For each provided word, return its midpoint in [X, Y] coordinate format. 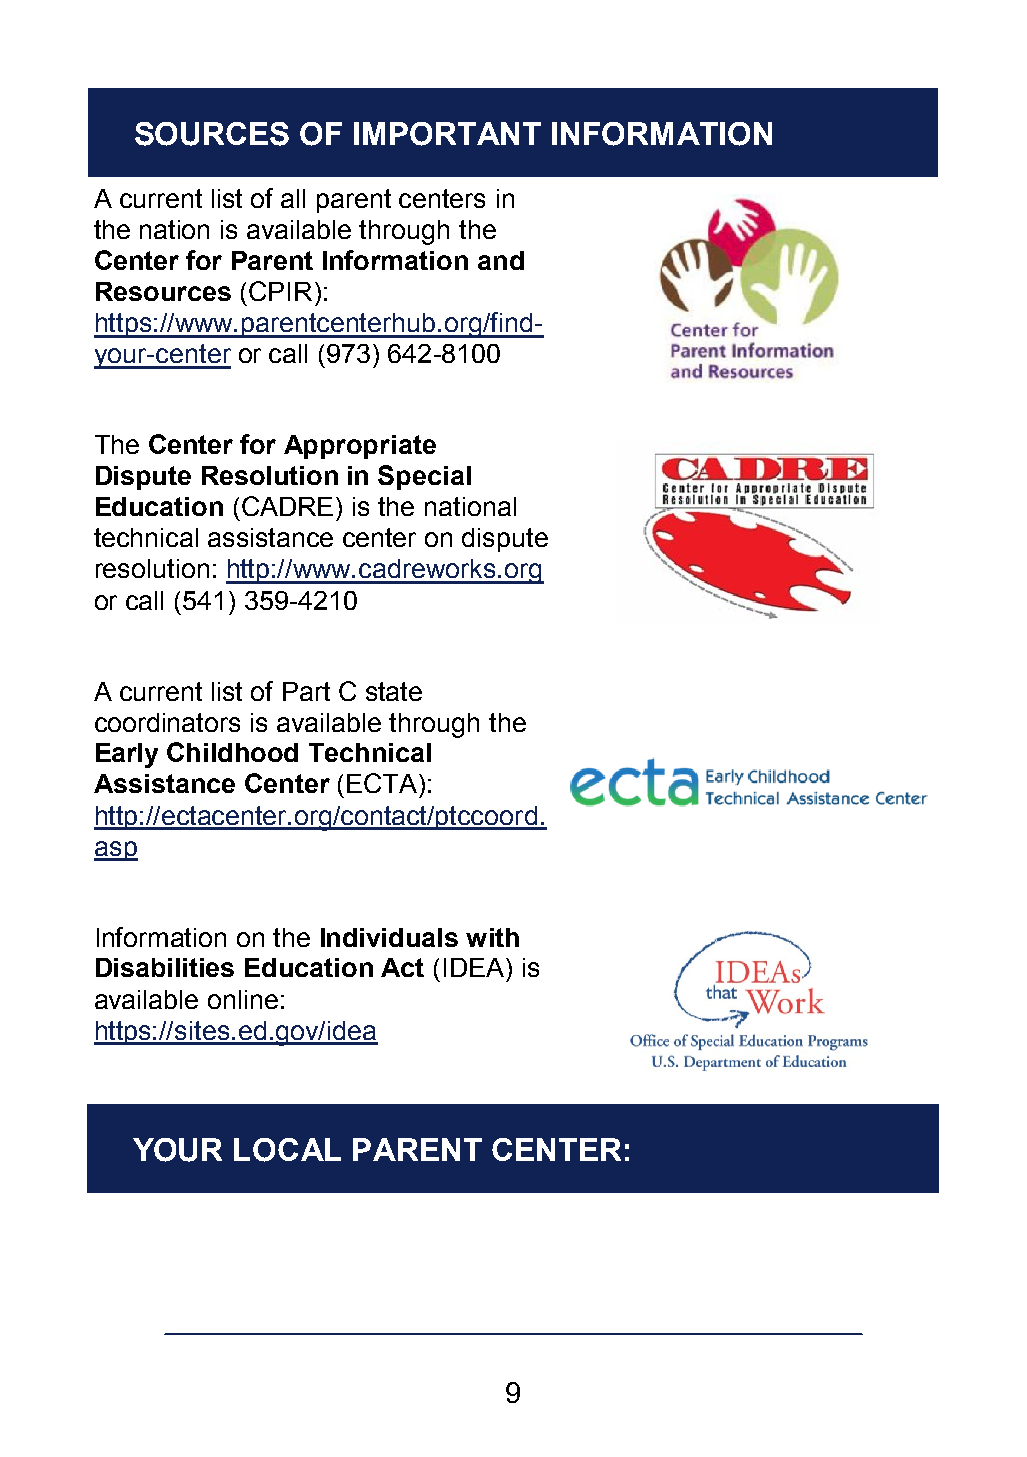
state [394, 691]
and [501, 260]
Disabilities [165, 967]
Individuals [389, 937]
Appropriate [360, 447]
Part [306, 691]
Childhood [232, 752]
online [243, 999]
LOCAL [287, 1150]
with [492, 937]
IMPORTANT [447, 134]
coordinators [167, 722]
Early [127, 755]
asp [116, 851]
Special [424, 477]
